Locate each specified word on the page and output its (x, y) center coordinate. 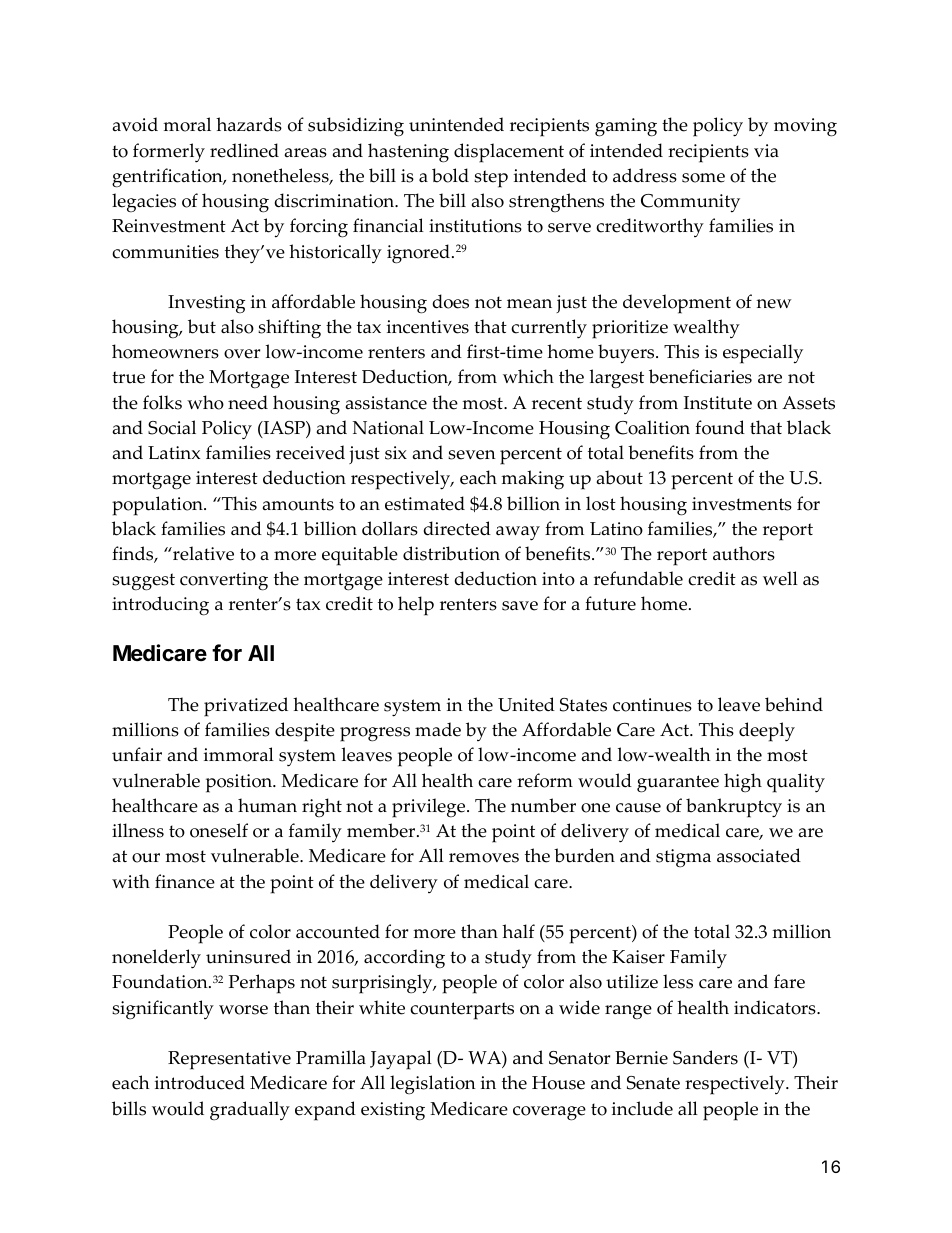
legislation (433, 1084)
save (520, 606)
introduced (200, 1082)
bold (450, 175)
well (780, 578)
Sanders (705, 1057)
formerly (169, 153)
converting (224, 581)
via (766, 151)
